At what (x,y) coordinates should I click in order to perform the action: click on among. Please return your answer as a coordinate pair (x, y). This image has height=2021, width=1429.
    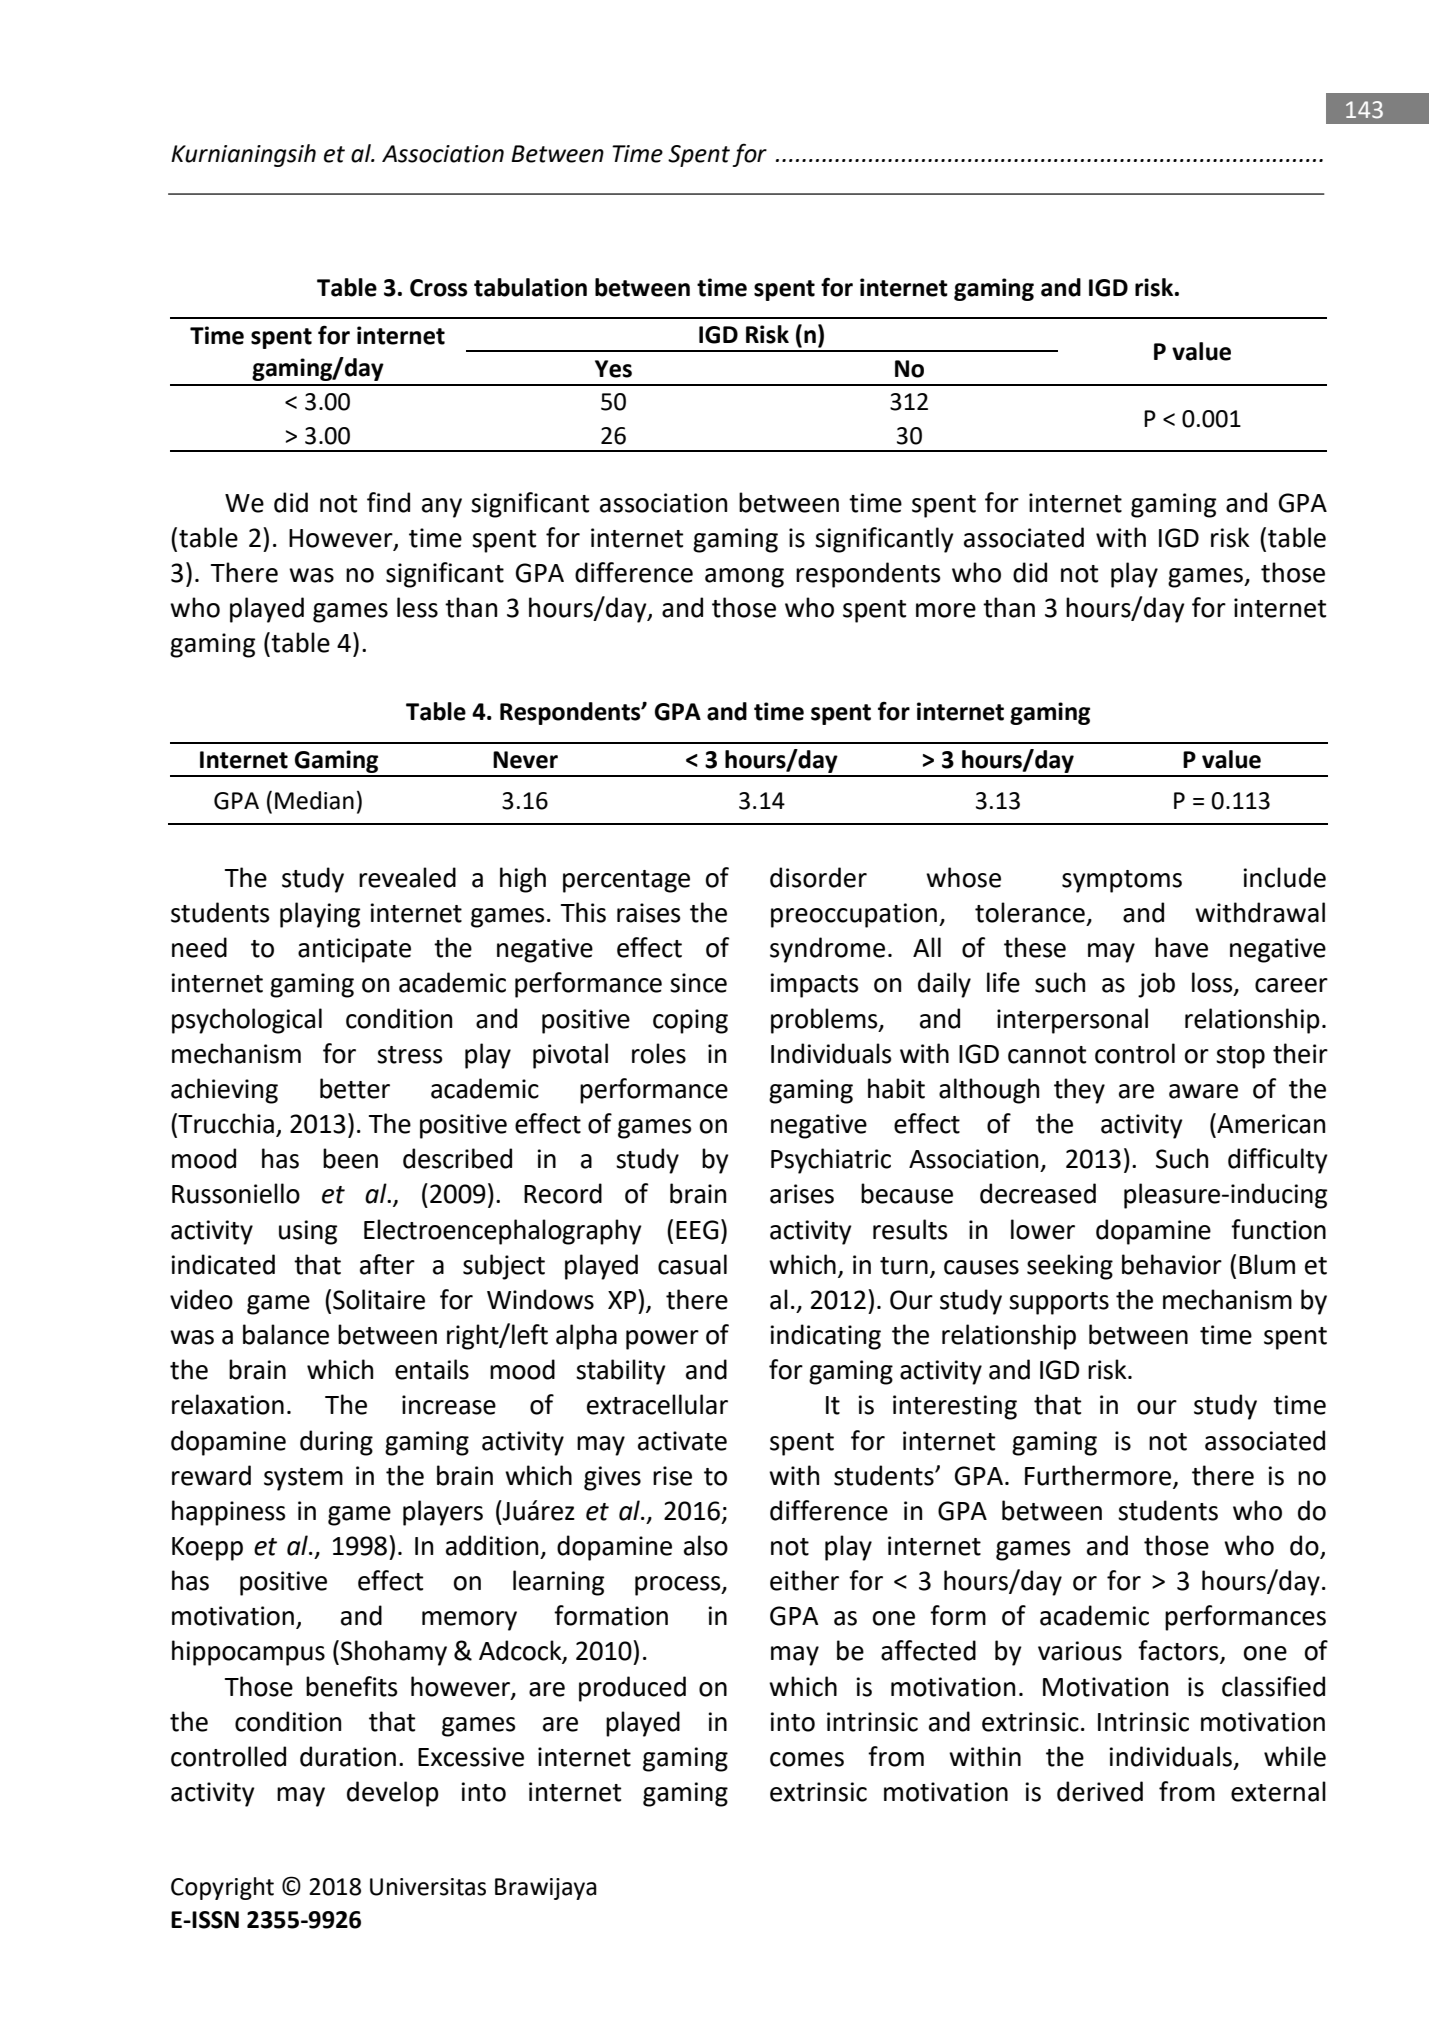
    Looking at the image, I should click on (744, 578).
